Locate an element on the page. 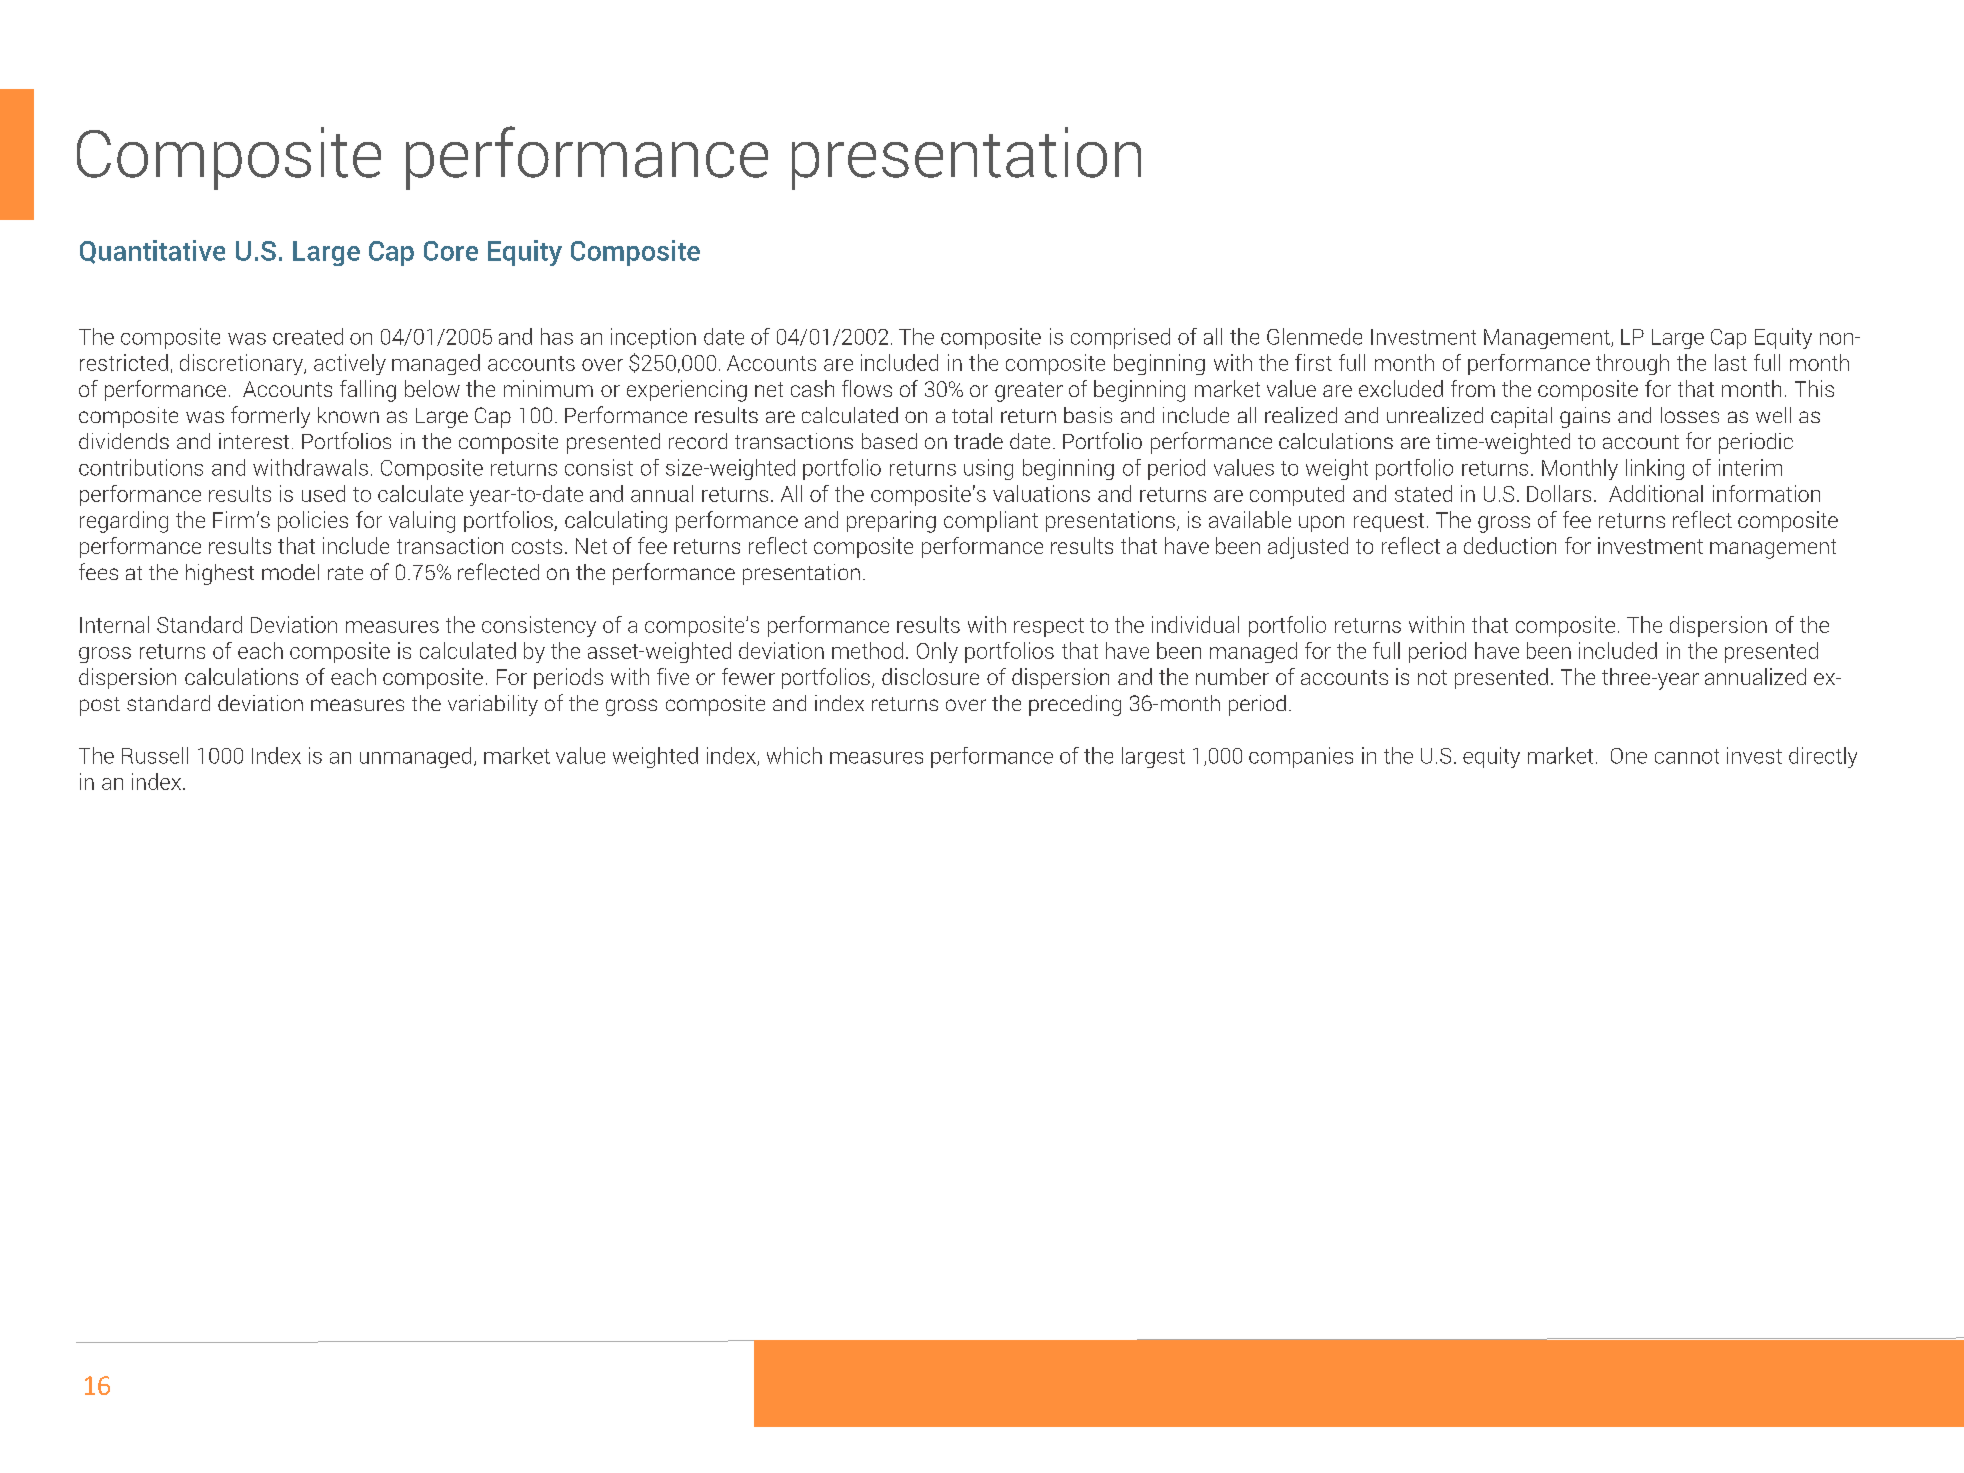 This document has width=1964, height=1473. Core is located at coordinates (451, 251).
